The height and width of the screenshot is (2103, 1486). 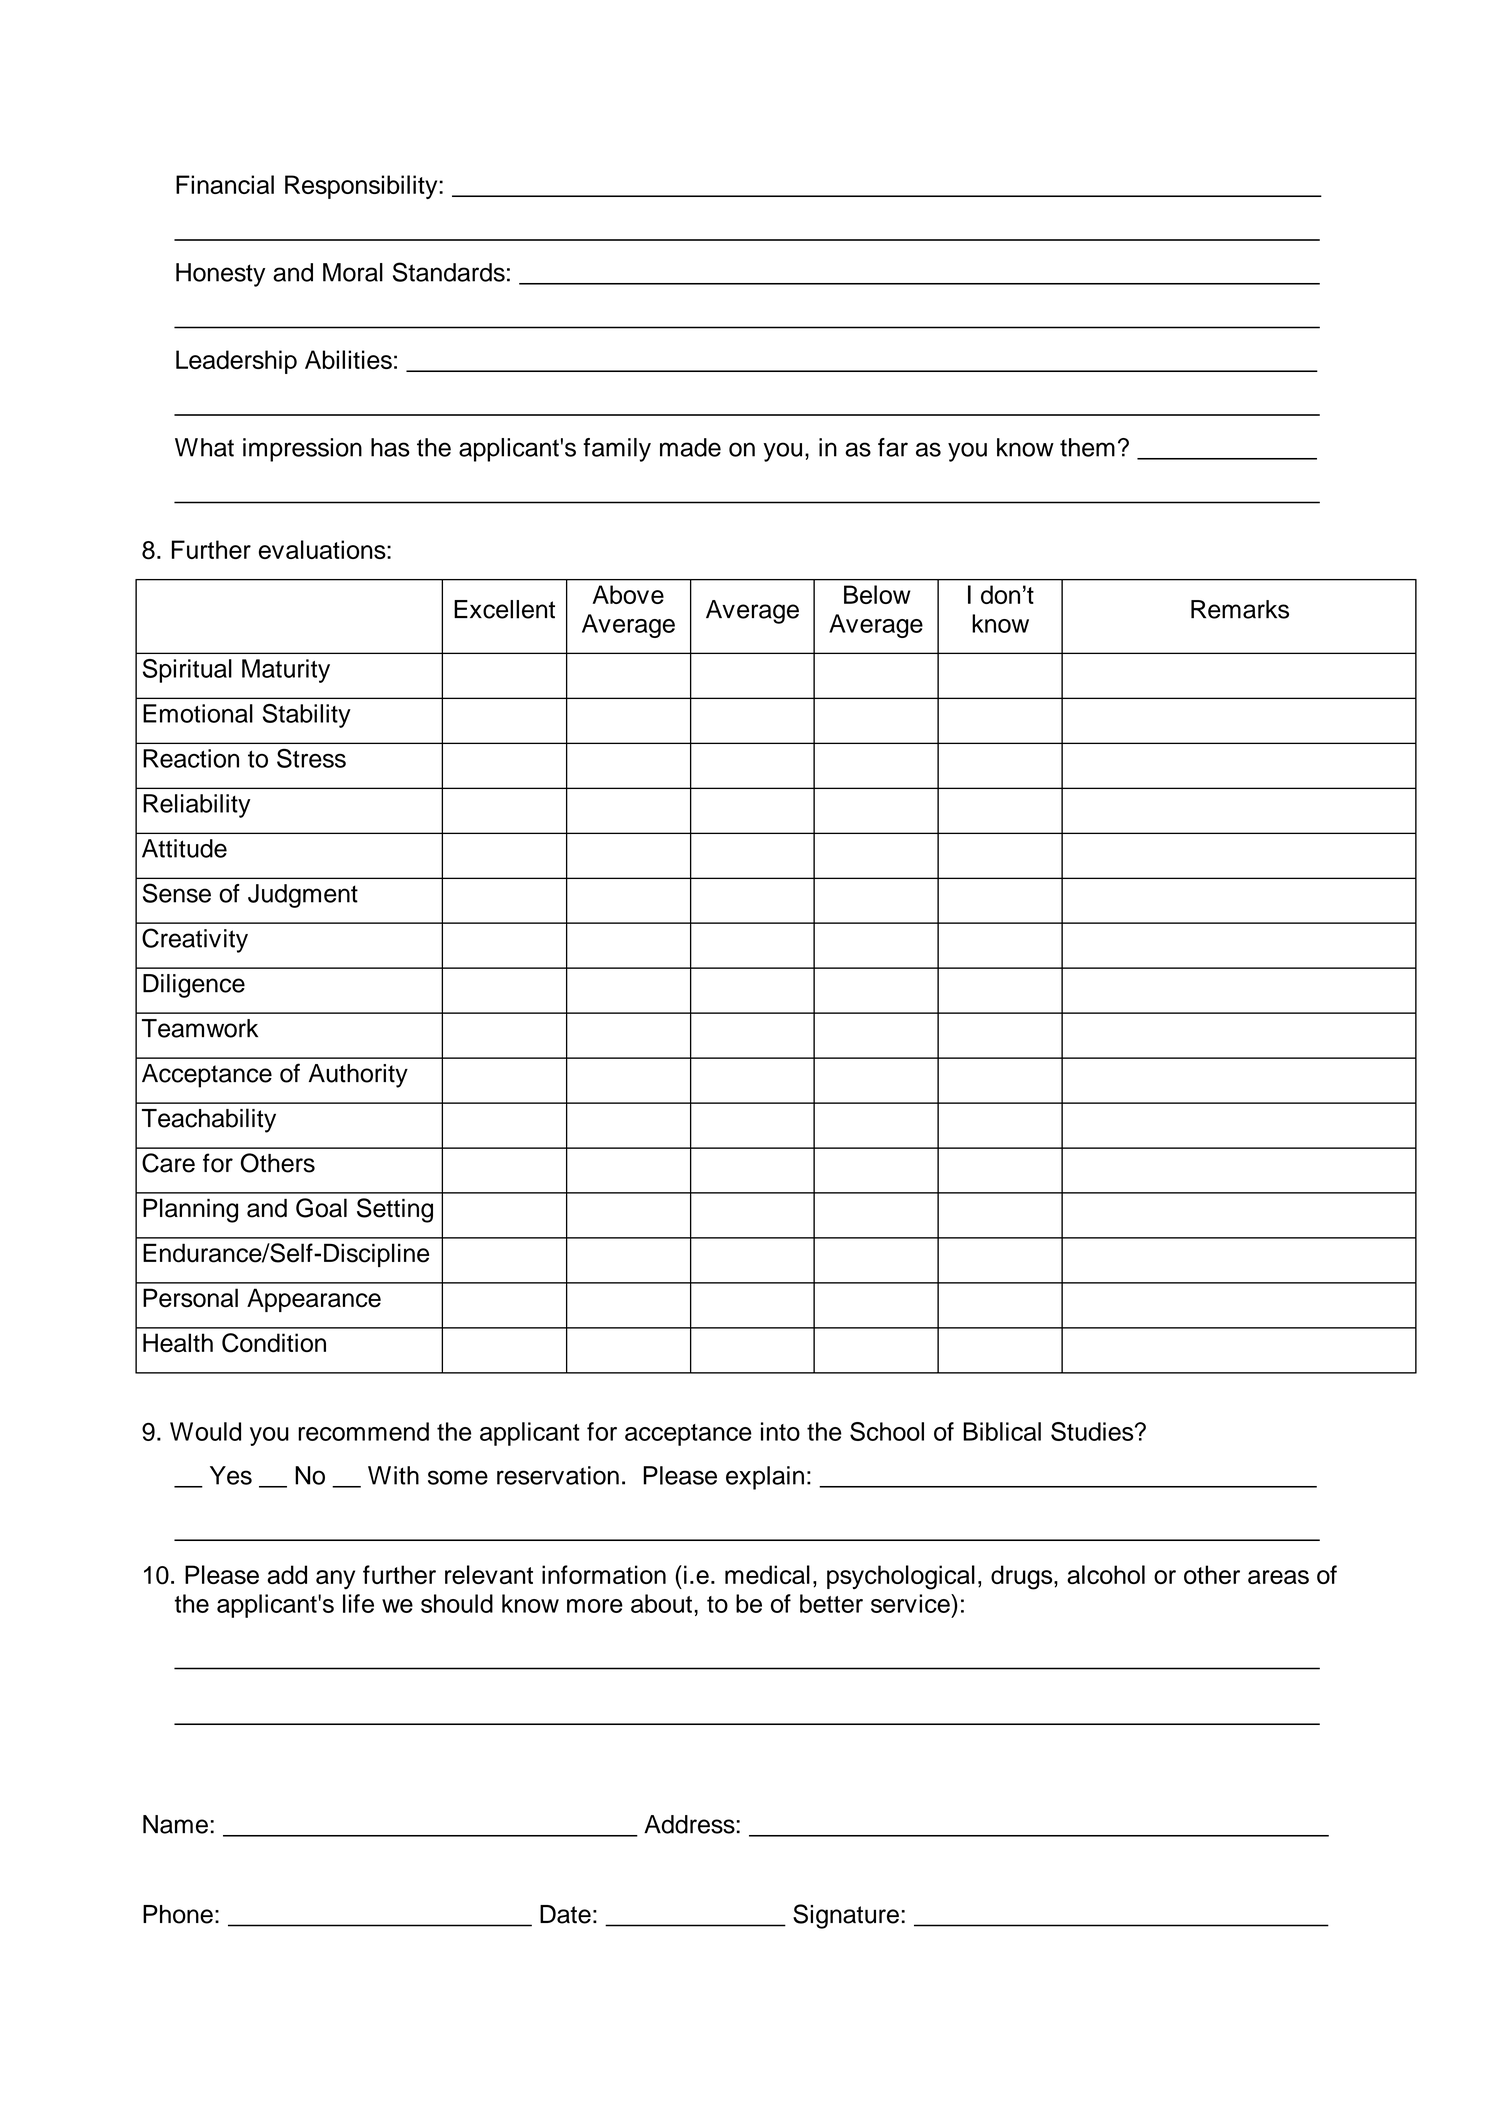 What do you see at coordinates (690, 447) in the screenshot?
I see `made` at bounding box center [690, 447].
